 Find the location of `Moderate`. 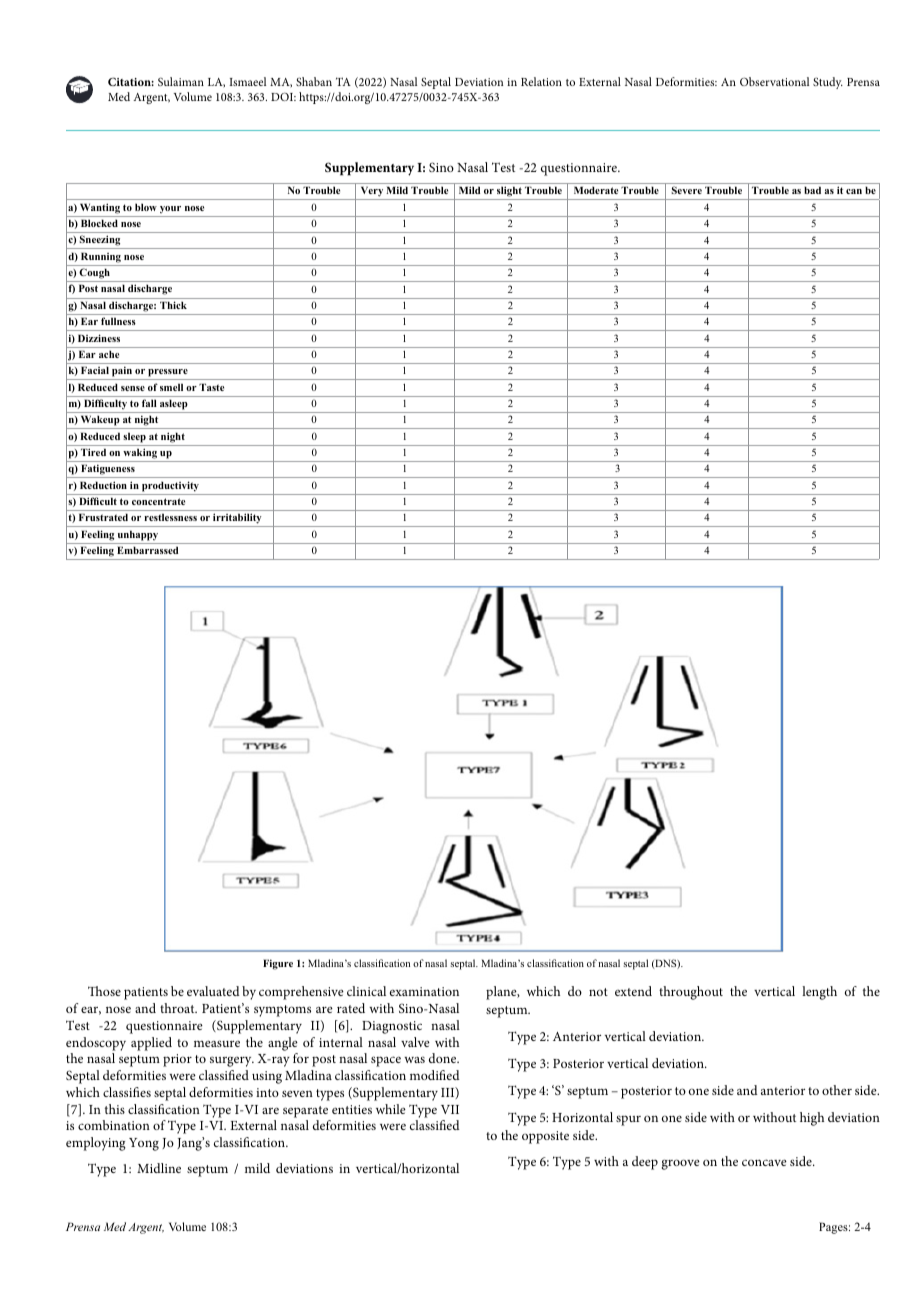

Moderate is located at coordinates (596, 190).
